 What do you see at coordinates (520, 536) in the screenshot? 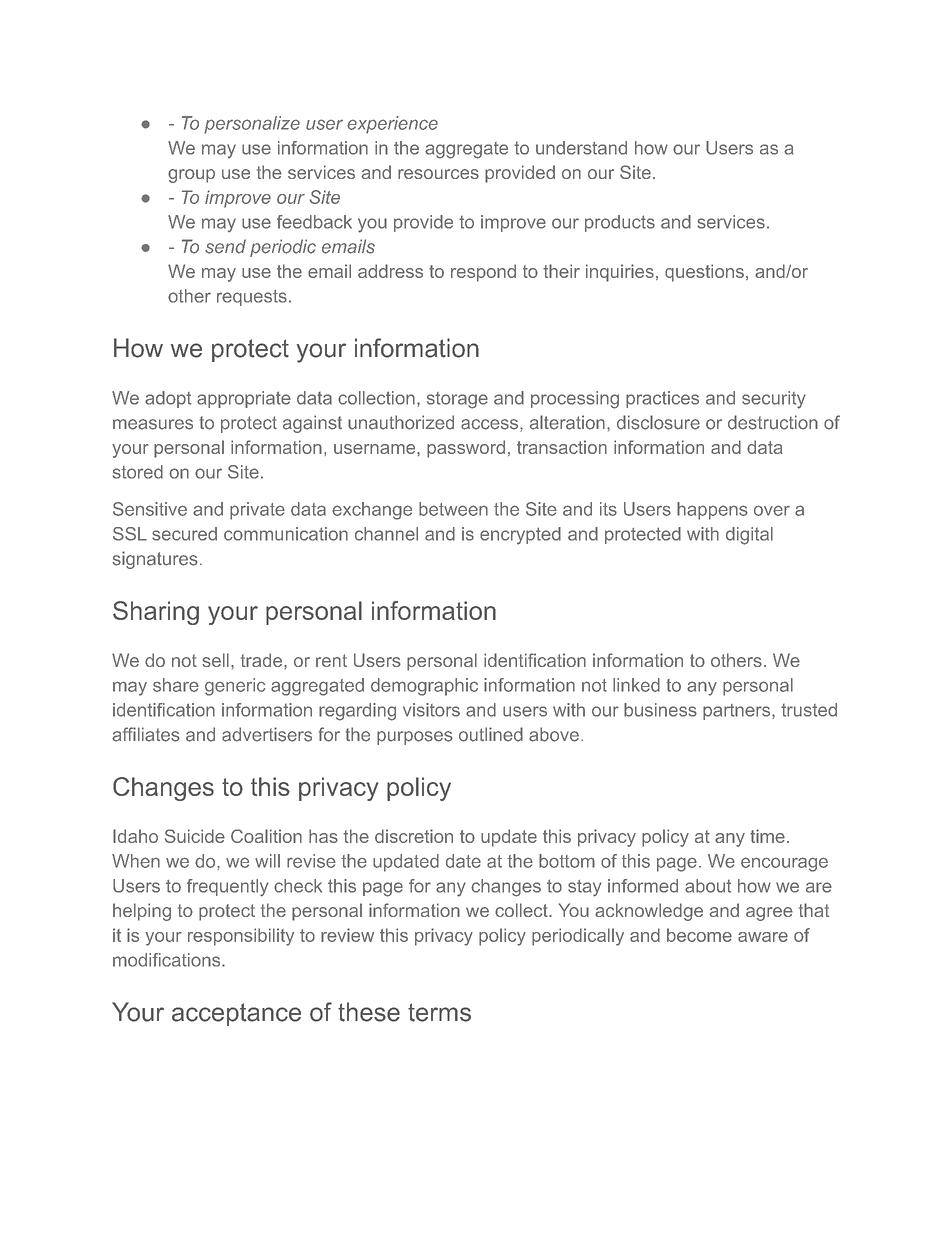
I see `encrypted` at bounding box center [520, 536].
